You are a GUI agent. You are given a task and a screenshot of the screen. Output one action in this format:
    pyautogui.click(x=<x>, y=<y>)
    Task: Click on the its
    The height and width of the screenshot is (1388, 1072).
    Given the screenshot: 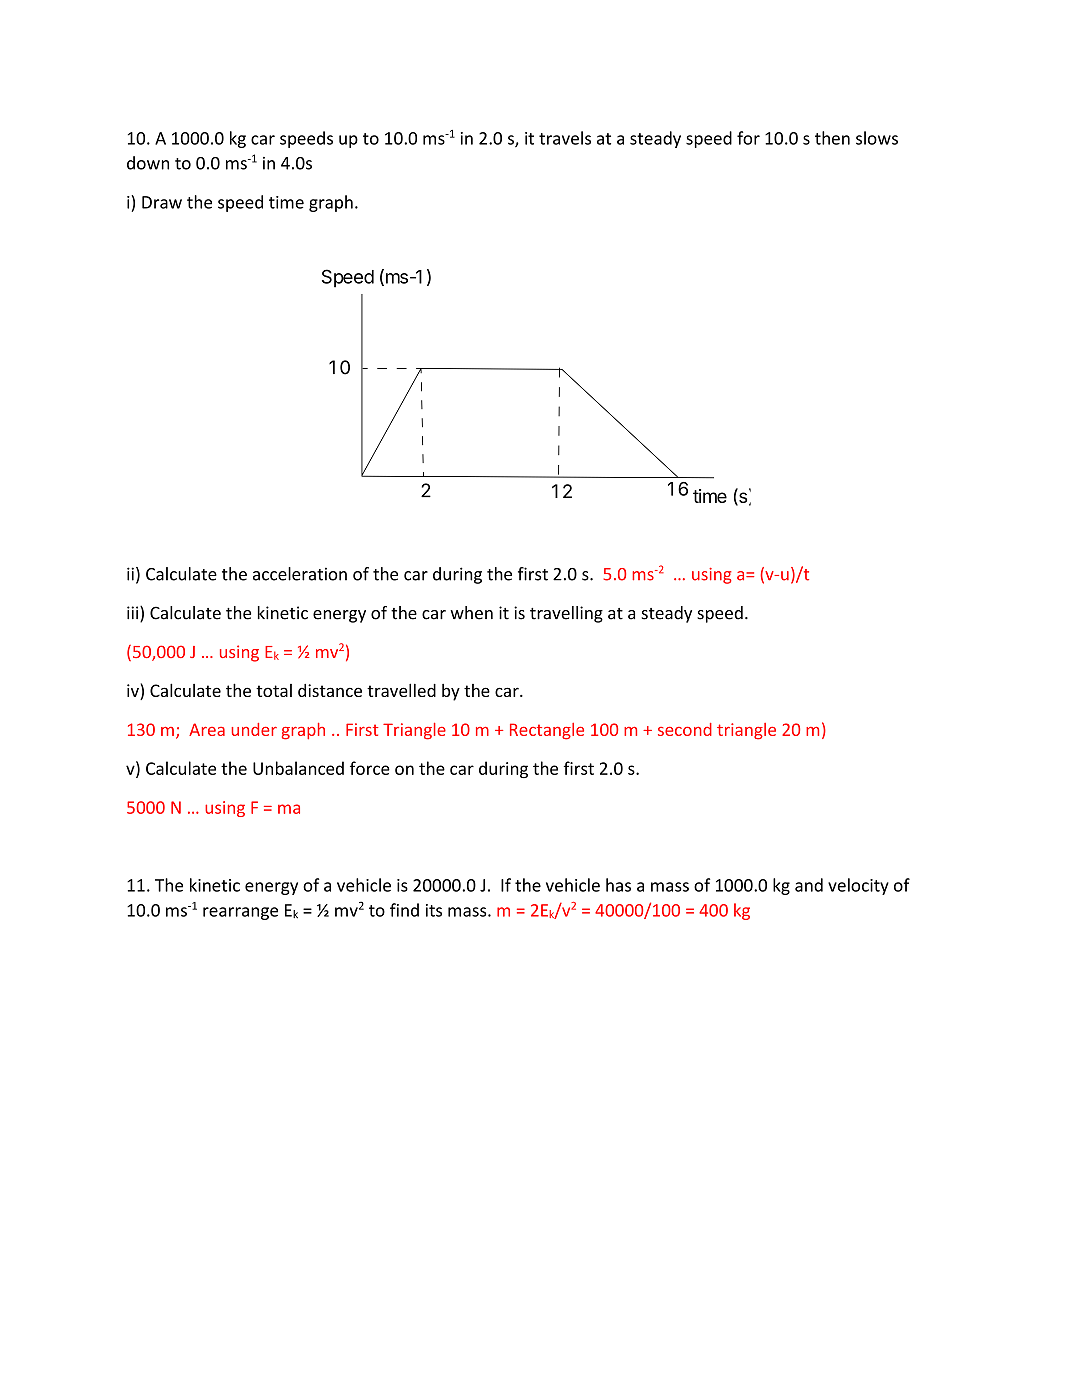 What is the action you would take?
    pyautogui.click(x=434, y=910)
